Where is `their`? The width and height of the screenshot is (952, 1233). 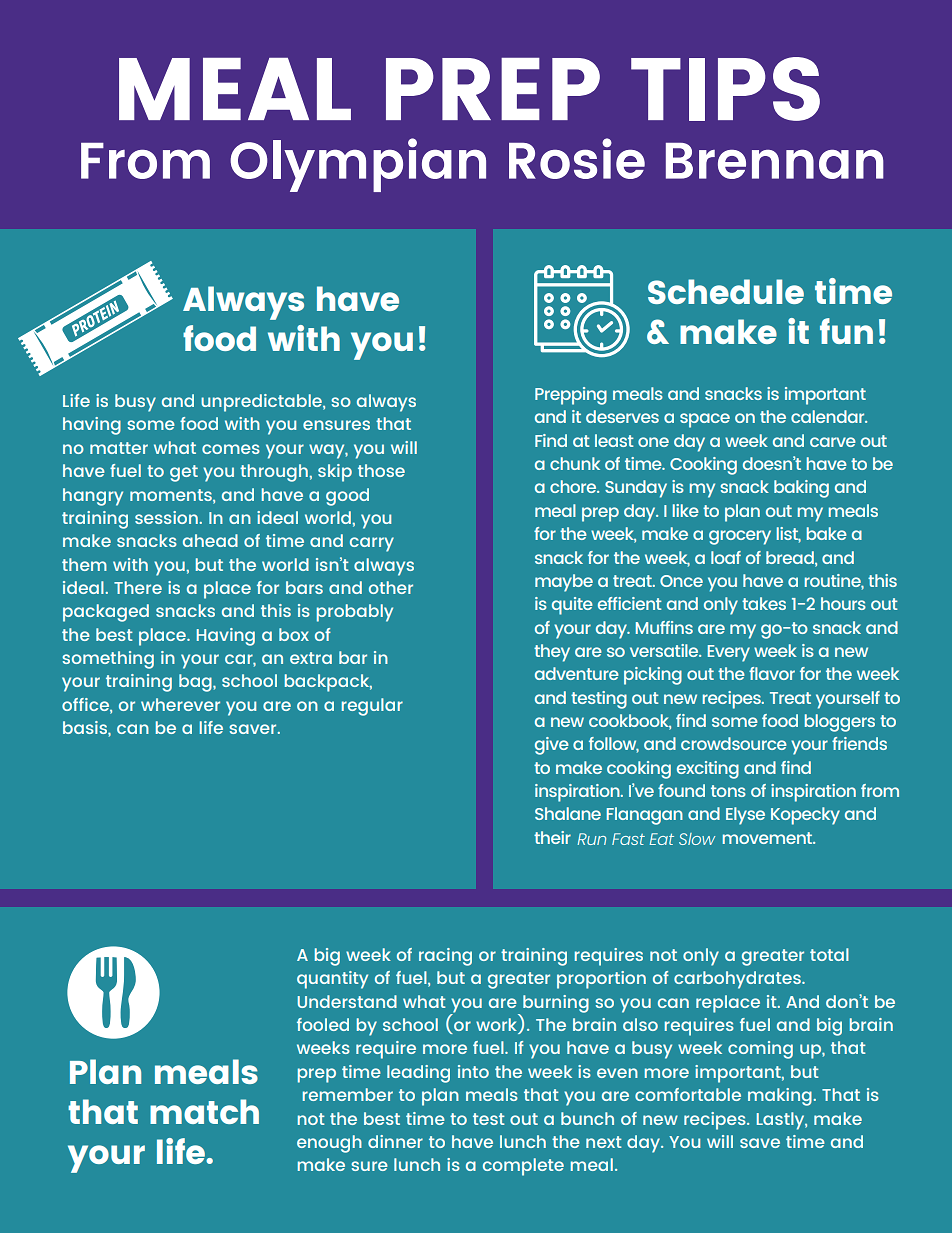 their is located at coordinates (552, 837).
